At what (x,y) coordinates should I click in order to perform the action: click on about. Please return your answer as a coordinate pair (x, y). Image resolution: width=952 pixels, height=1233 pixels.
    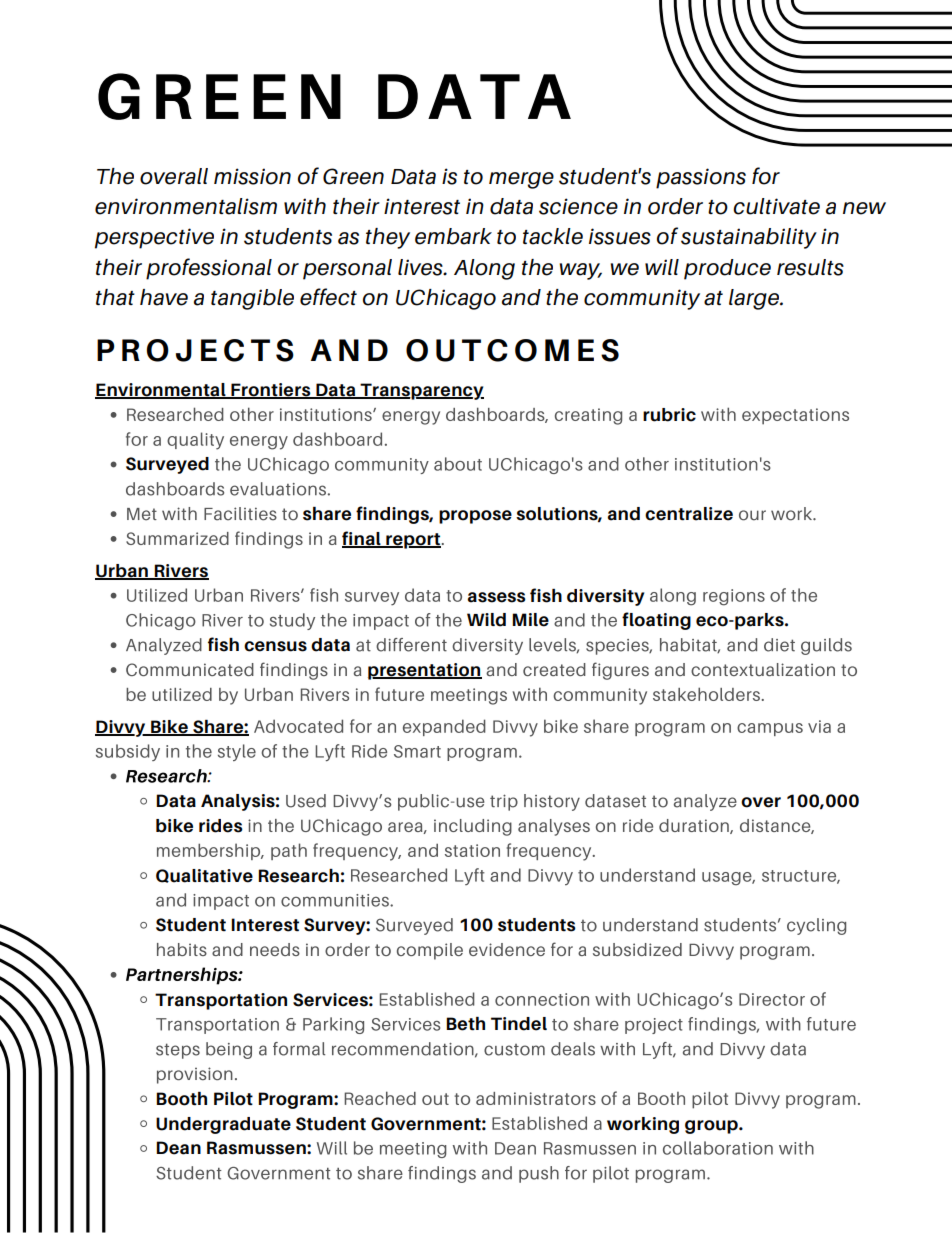
    Looking at the image, I should click on (458, 464).
